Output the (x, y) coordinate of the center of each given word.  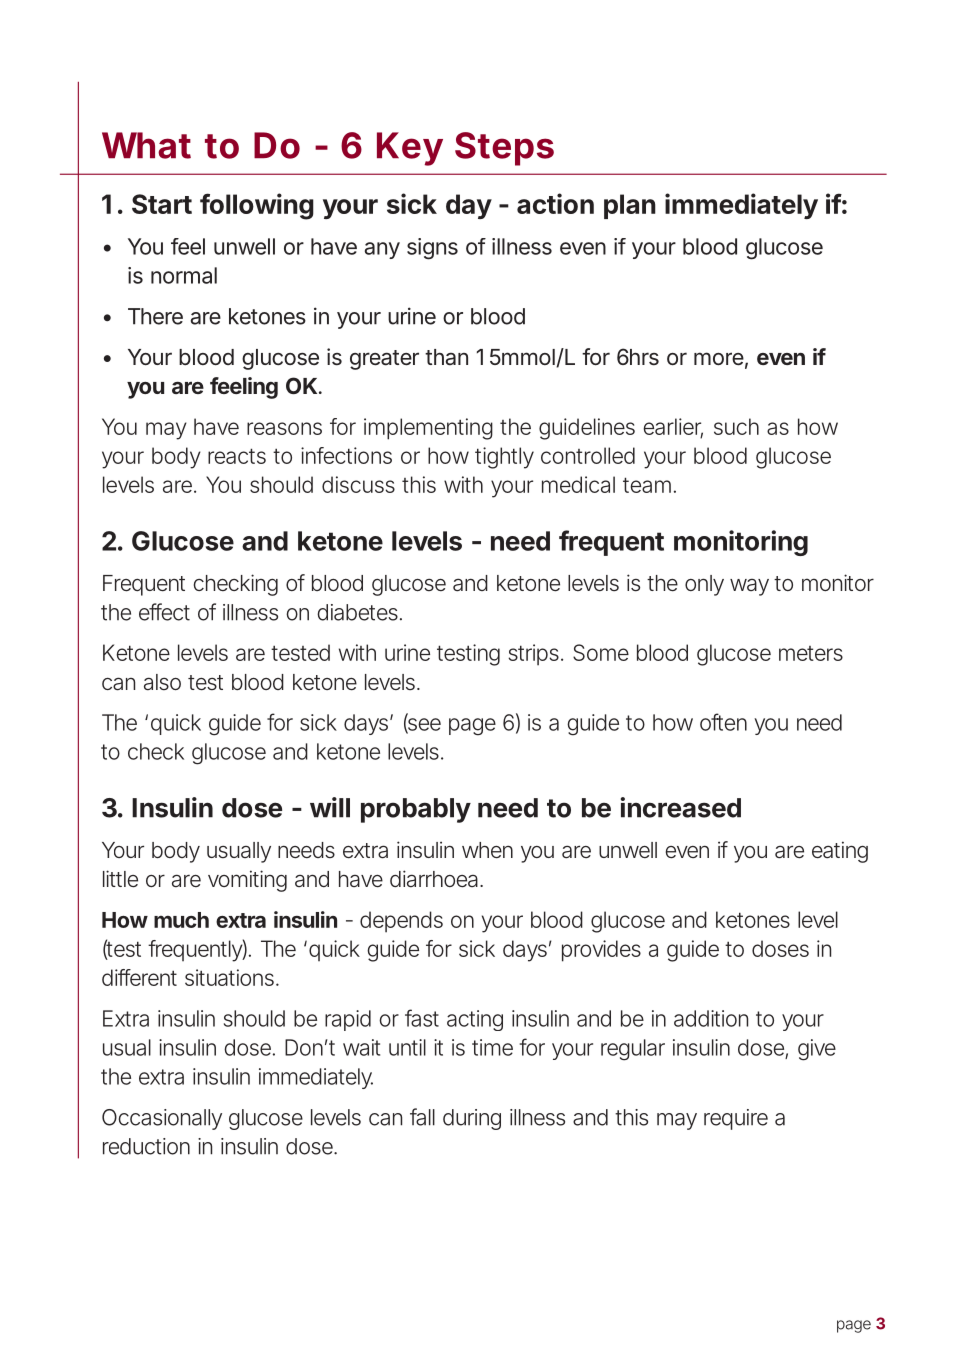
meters (811, 653)
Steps (504, 149)
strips (535, 655)
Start (162, 204)
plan (630, 206)
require (736, 1119)
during (472, 1119)
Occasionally (162, 1119)
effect (164, 612)
